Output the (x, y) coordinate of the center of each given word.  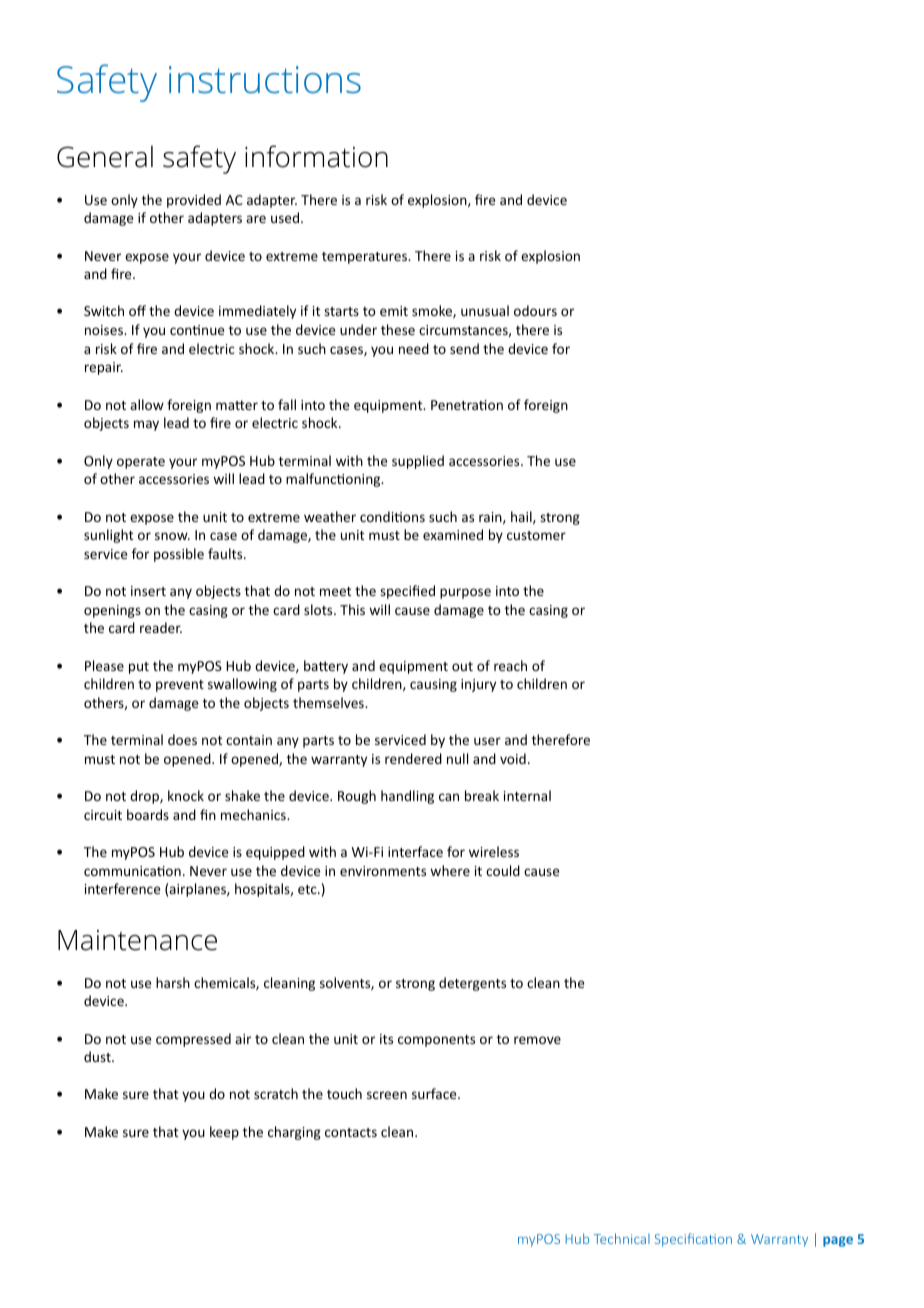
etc (308, 889)
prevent (180, 686)
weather (330, 516)
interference (122, 888)
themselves (329, 702)
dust (98, 1056)
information (316, 156)
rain (491, 518)
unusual (485, 310)
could (503, 870)
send (464, 348)
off (137, 310)
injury (478, 685)
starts (341, 311)
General (105, 156)
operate (141, 463)
